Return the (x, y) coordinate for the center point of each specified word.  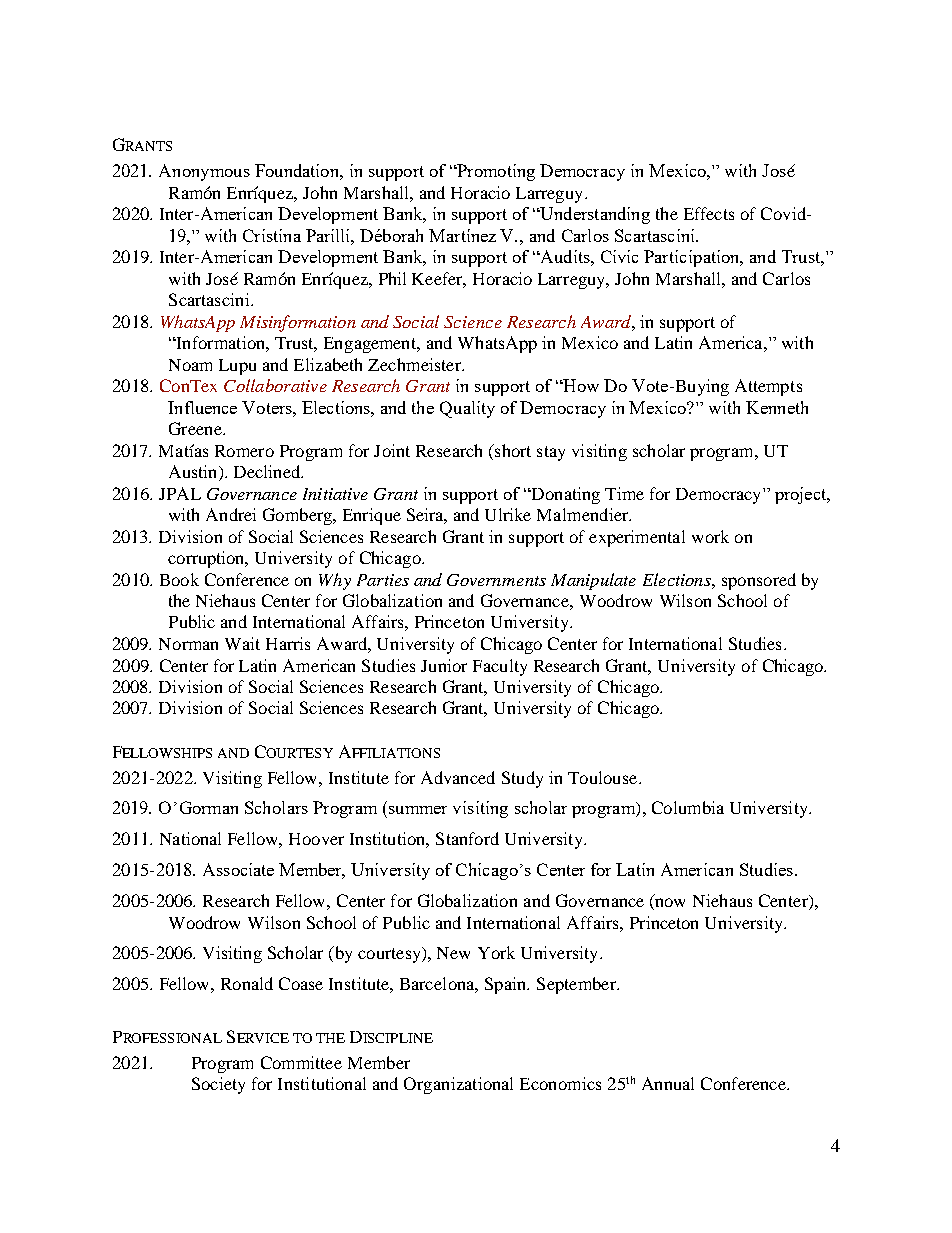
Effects (709, 213)
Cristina (272, 235)
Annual (668, 1083)
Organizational (458, 1085)
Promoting (495, 172)
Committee (301, 1062)
